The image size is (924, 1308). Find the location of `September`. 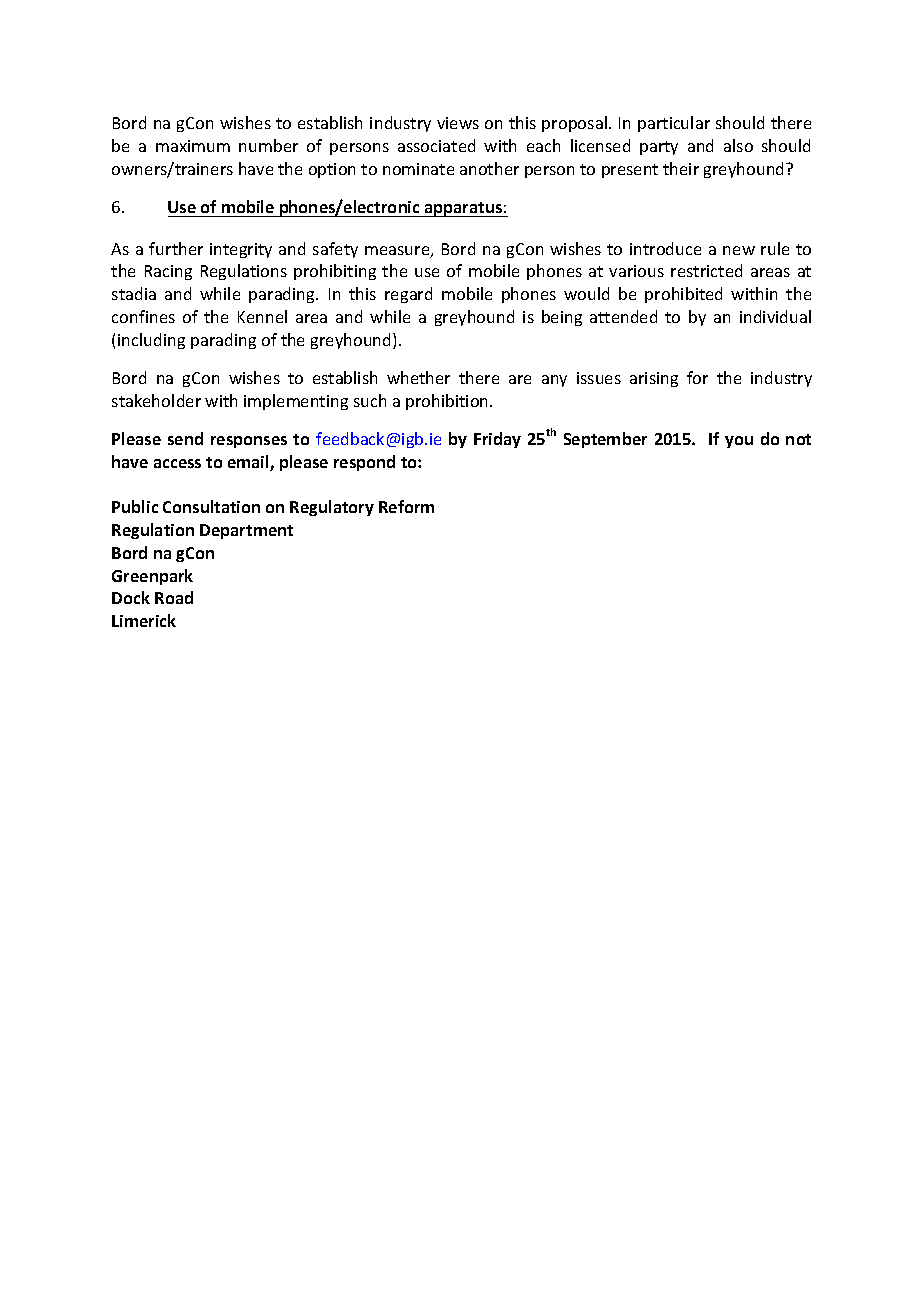

September is located at coordinates (605, 440).
